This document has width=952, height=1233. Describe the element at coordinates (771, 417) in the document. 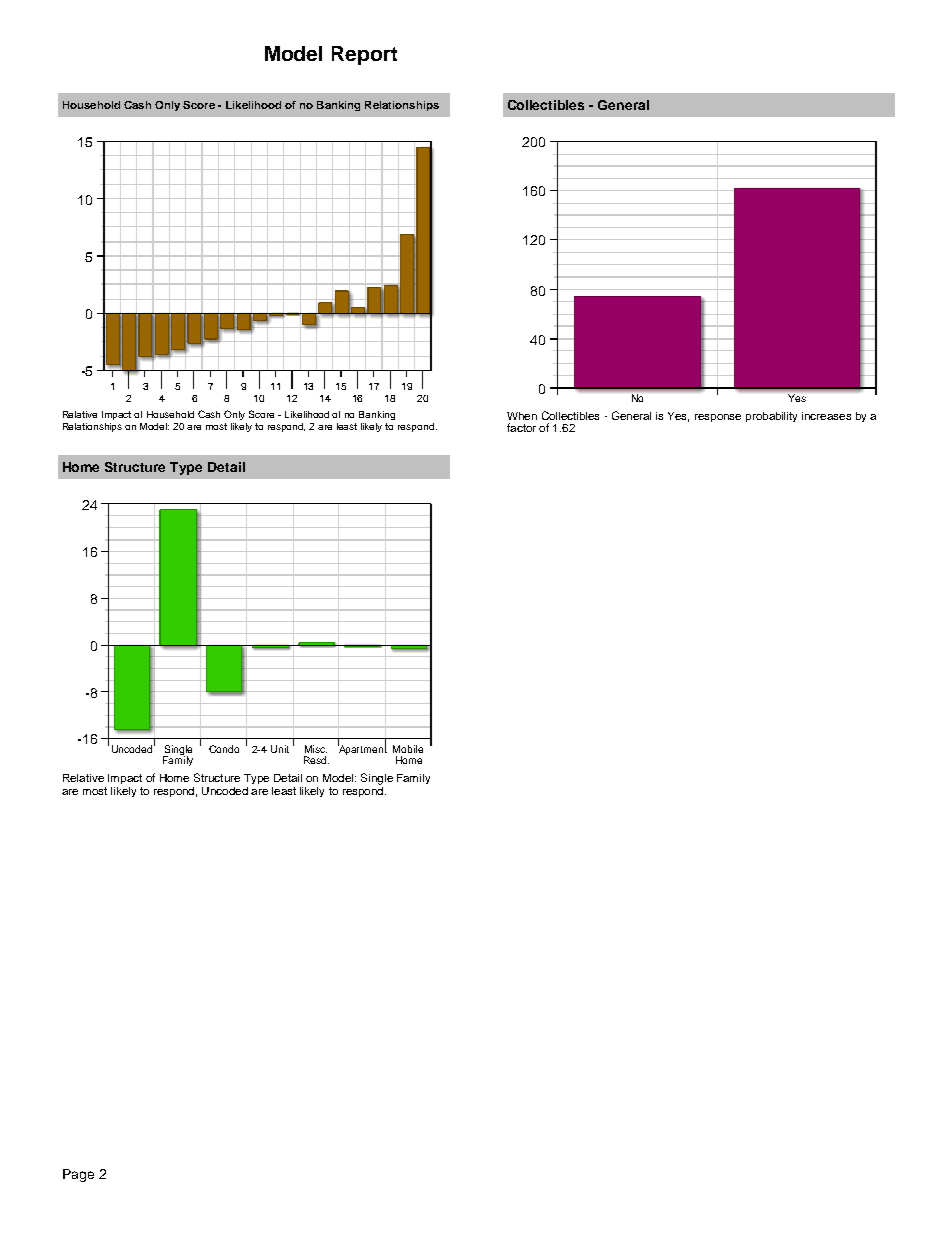

I see `probability` at that location.
